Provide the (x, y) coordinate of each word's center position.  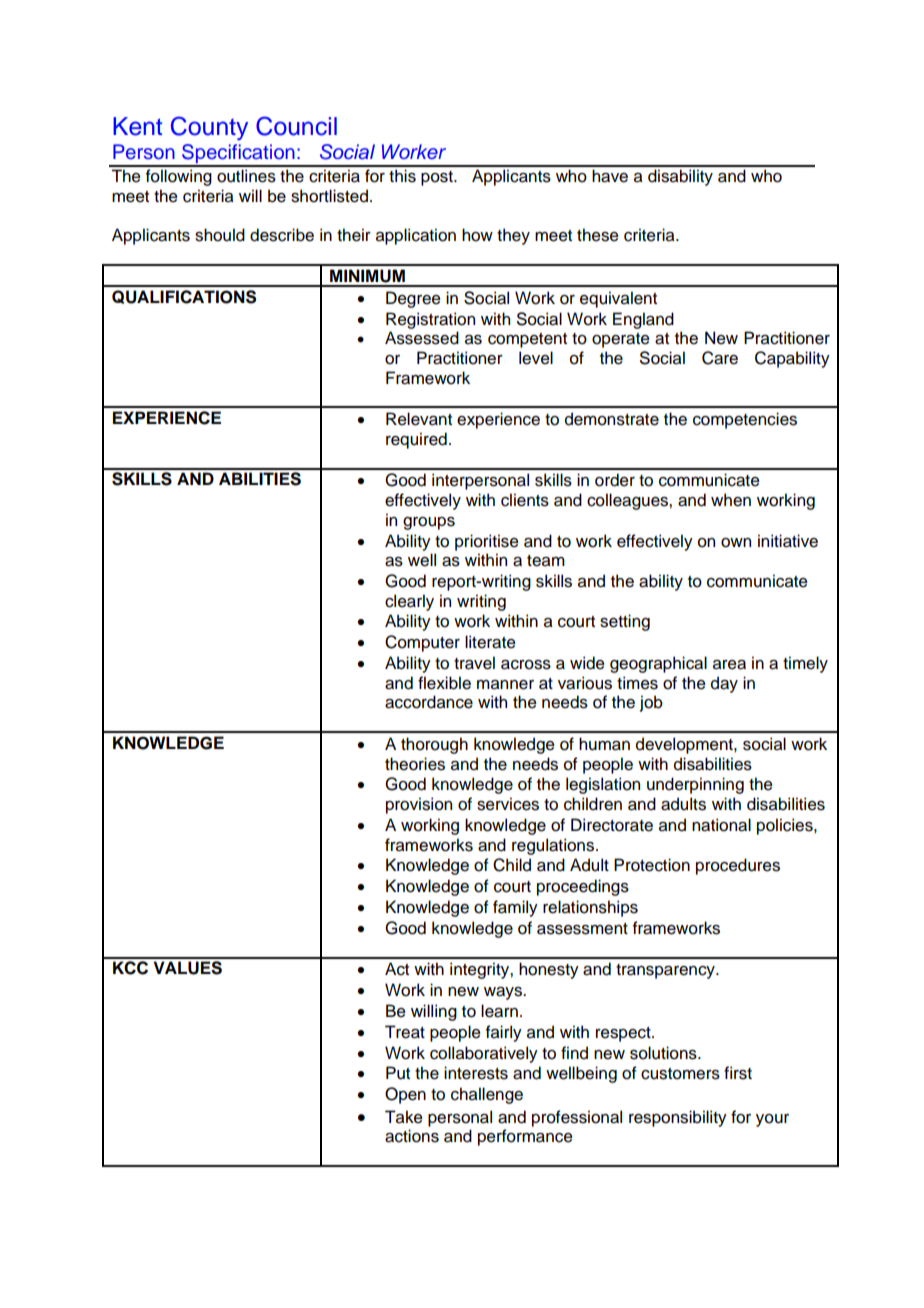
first (738, 1073)
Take (404, 1117)
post (438, 178)
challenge (487, 1095)
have (610, 176)
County (209, 128)
